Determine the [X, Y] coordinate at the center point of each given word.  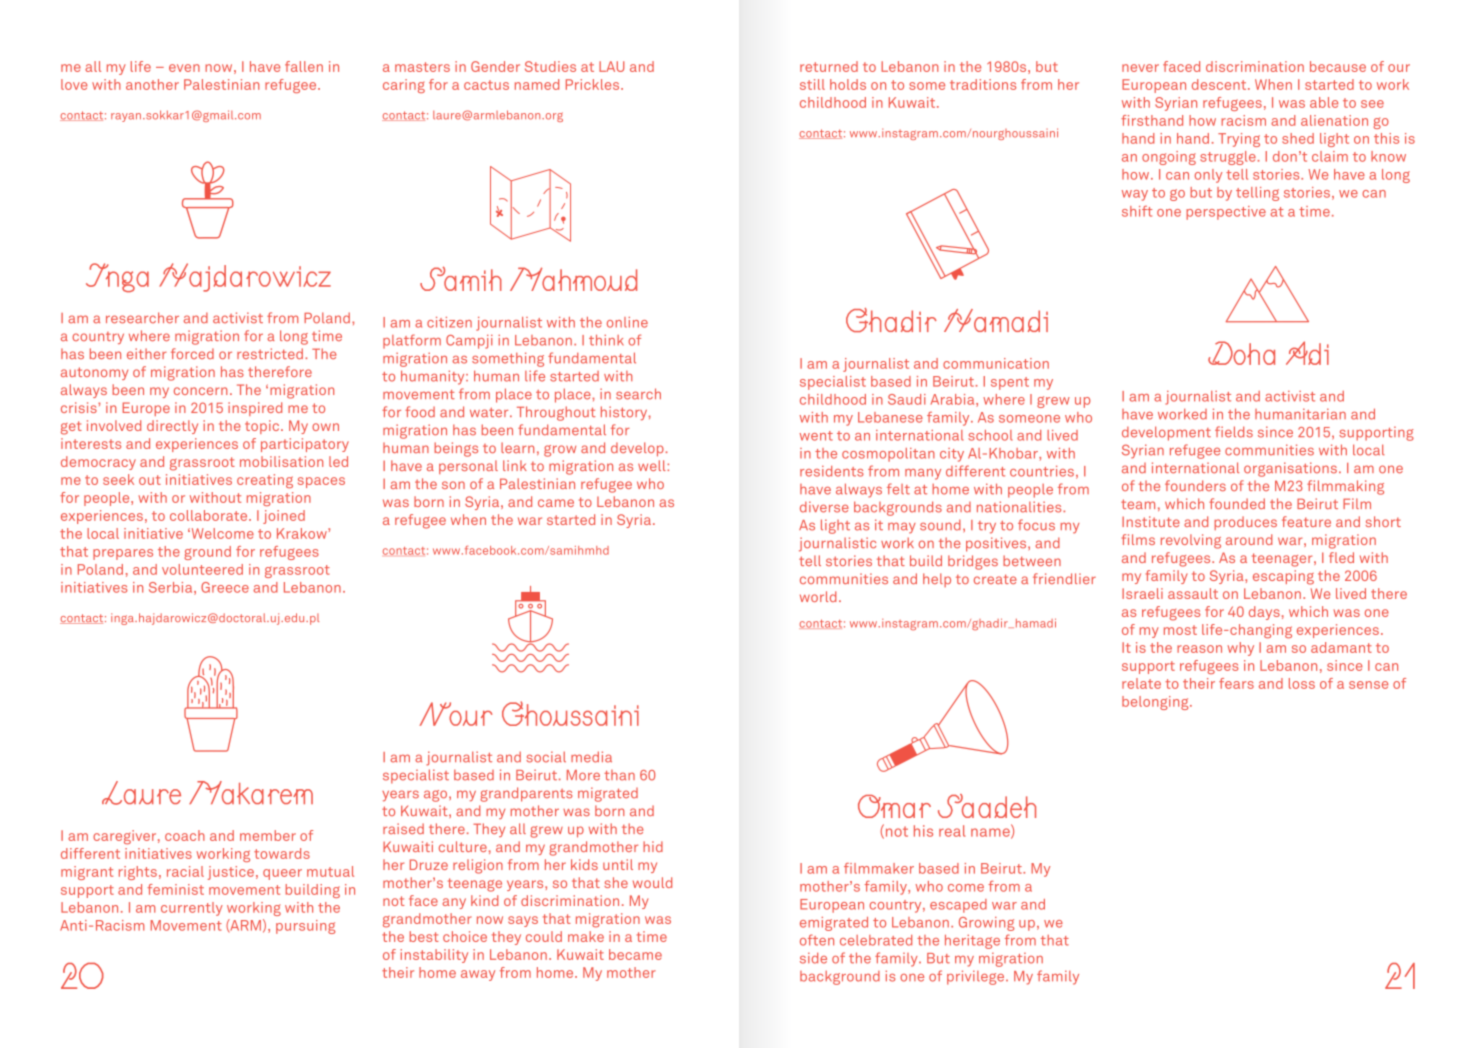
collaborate [210, 515]
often [817, 940]
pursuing [305, 927]
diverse [824, 507]
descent [1220, 84]
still [812, 84]
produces [1245, 523]
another [152, 84]
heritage [972, 942]
